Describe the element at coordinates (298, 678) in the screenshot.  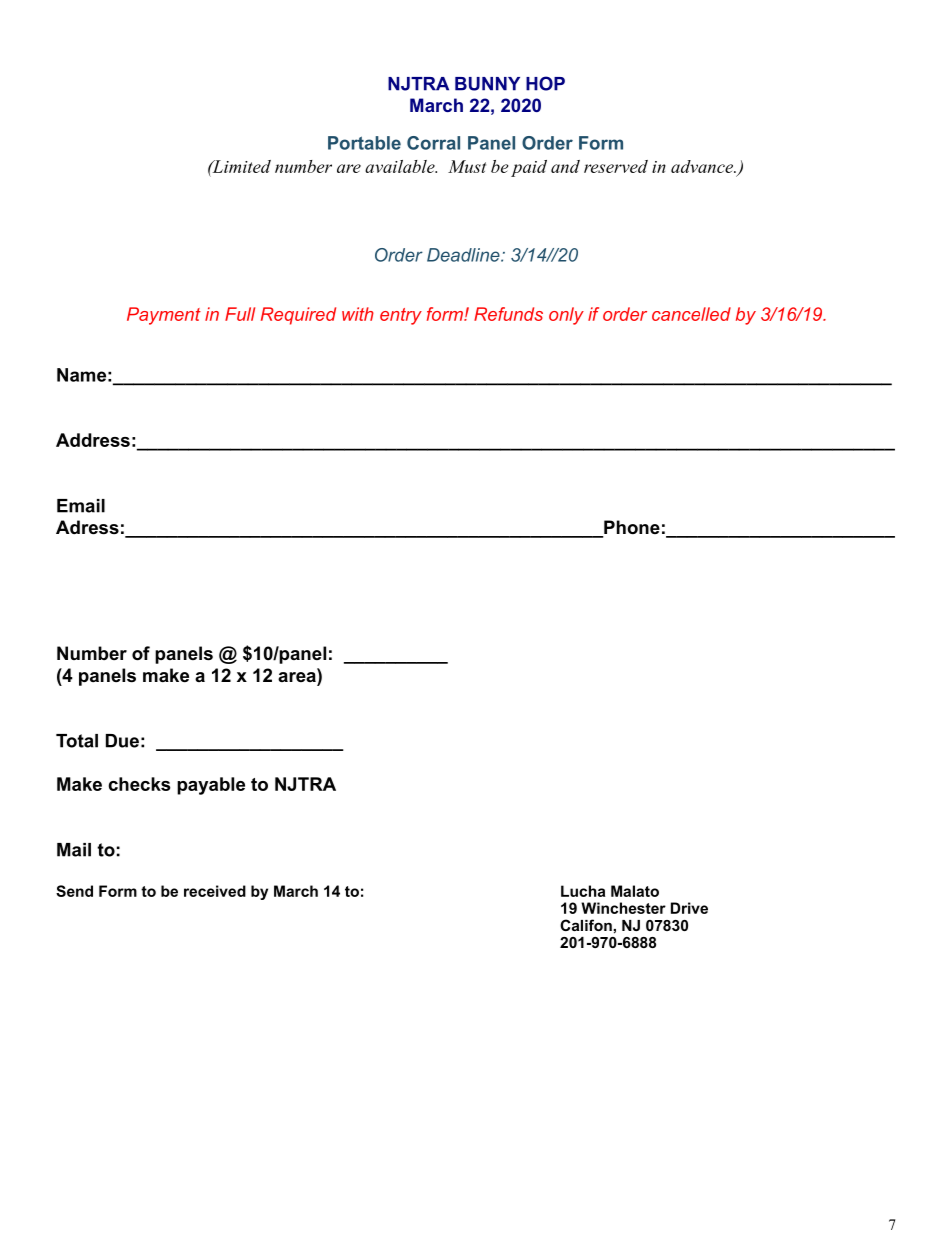
I see `area` at that location.
